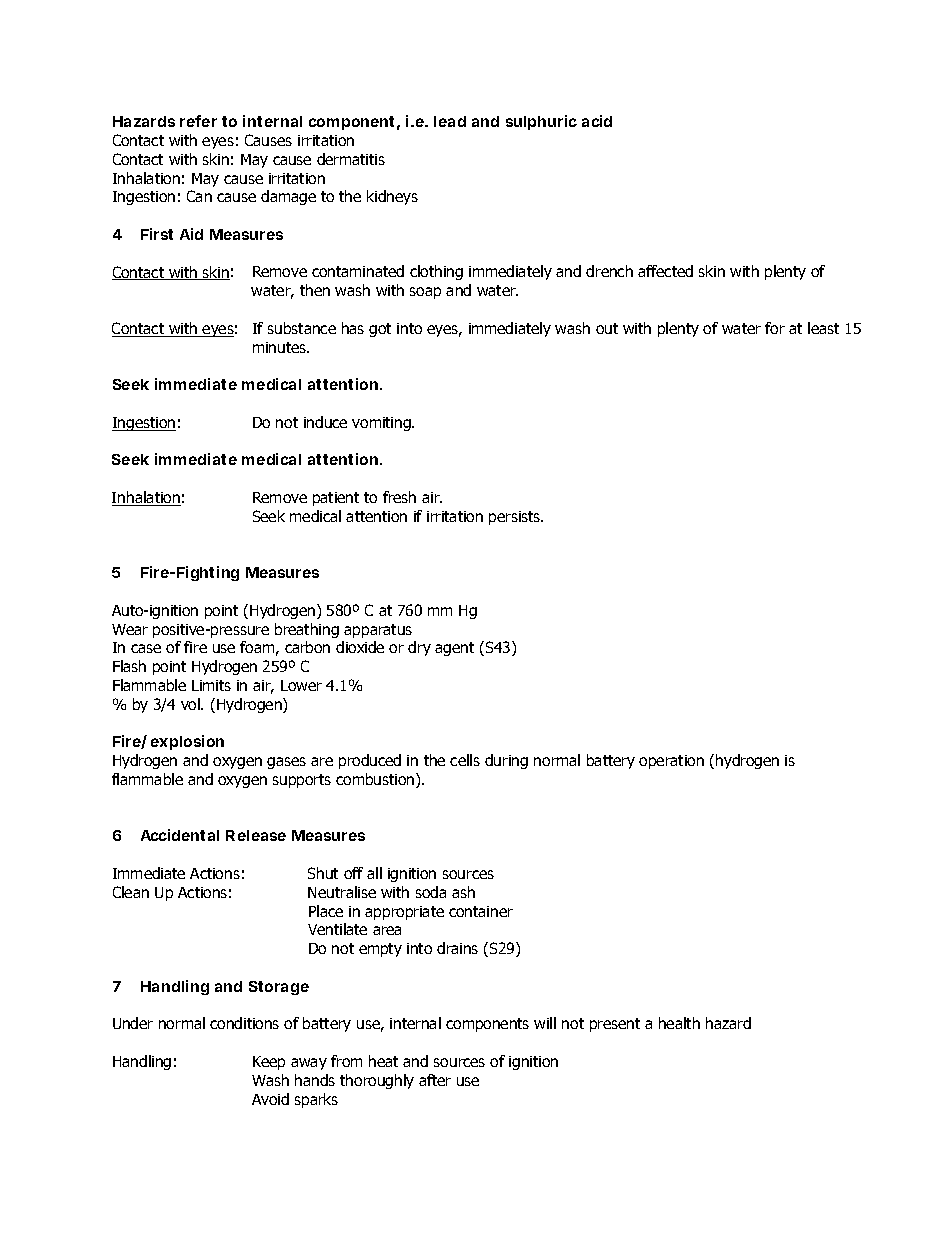  What do you see at coordinates (198, 121) in the document?
I see `refer` at bounding box center [198, 121].
